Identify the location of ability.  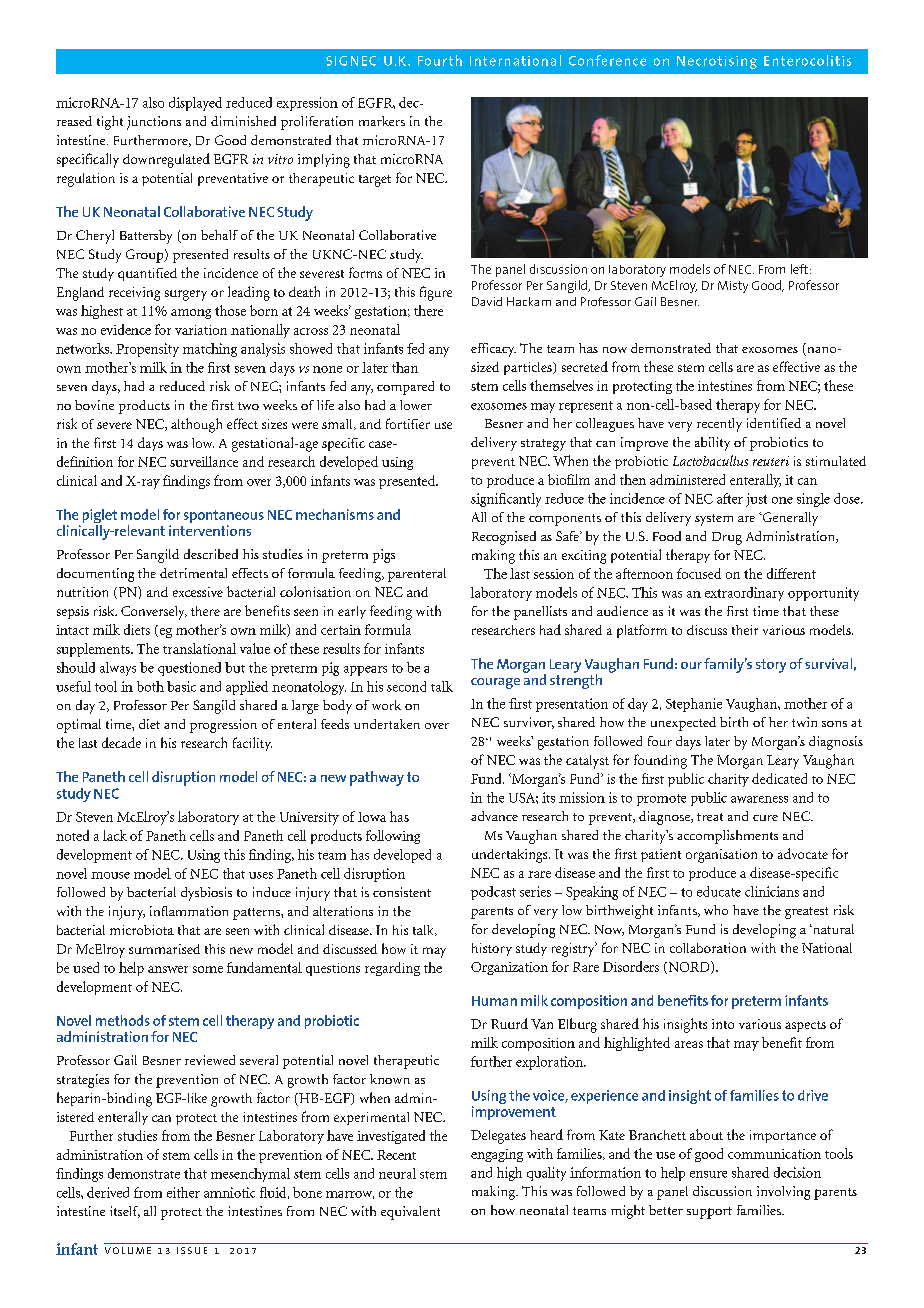
(712, 444).
